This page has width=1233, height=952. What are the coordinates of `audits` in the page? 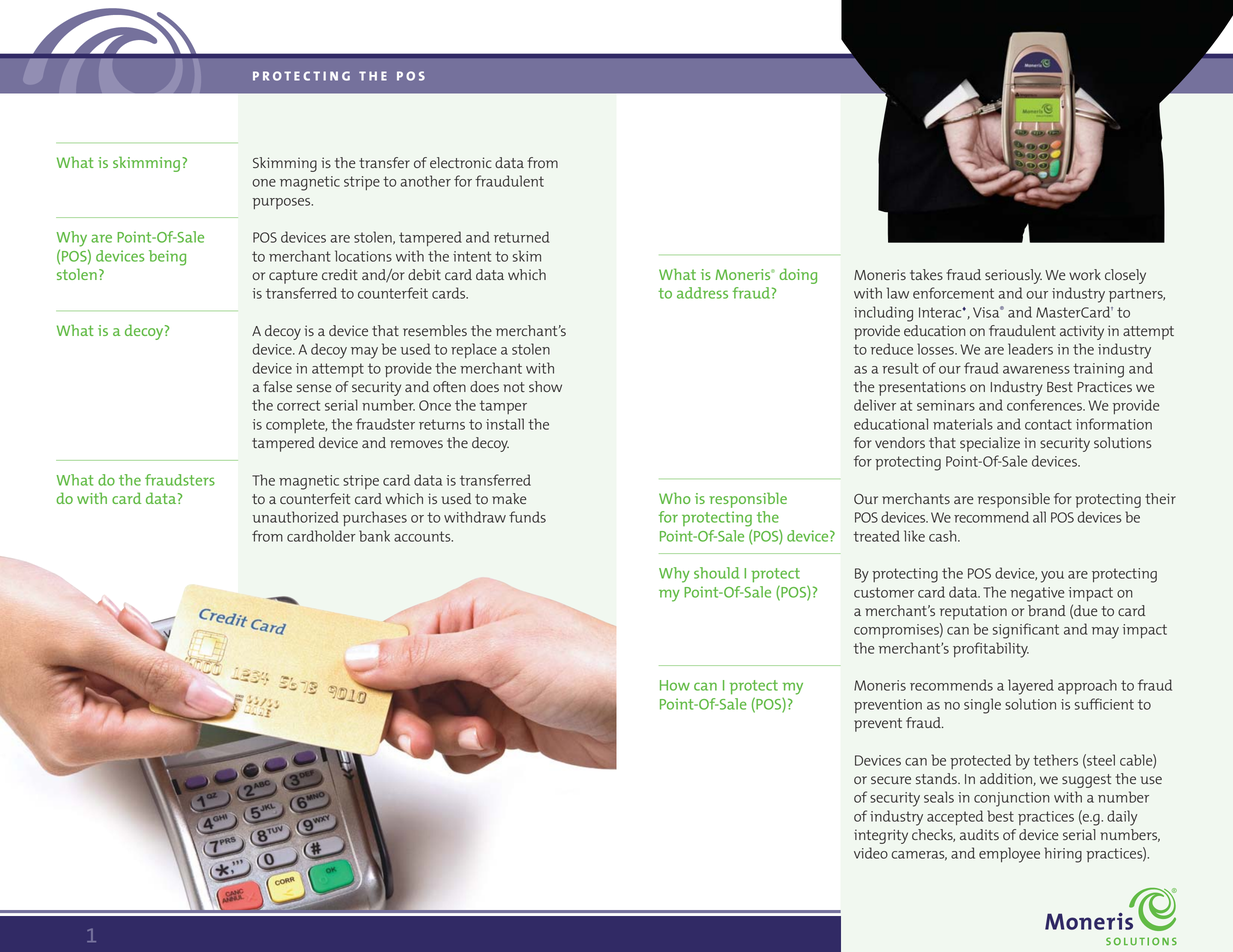 It's located at (979, 834).
